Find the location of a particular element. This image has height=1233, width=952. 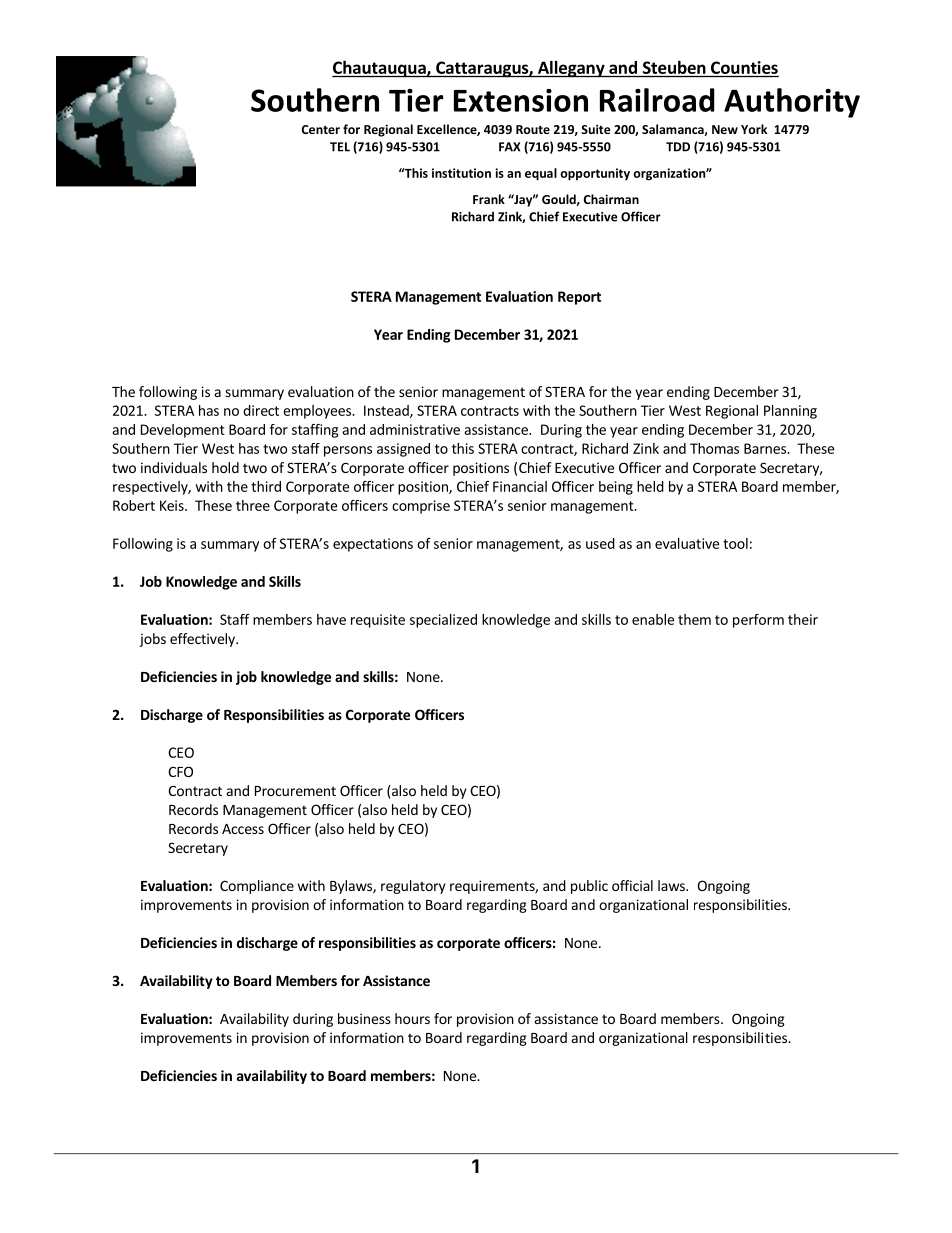

official is located at coordinates (632, 885).
